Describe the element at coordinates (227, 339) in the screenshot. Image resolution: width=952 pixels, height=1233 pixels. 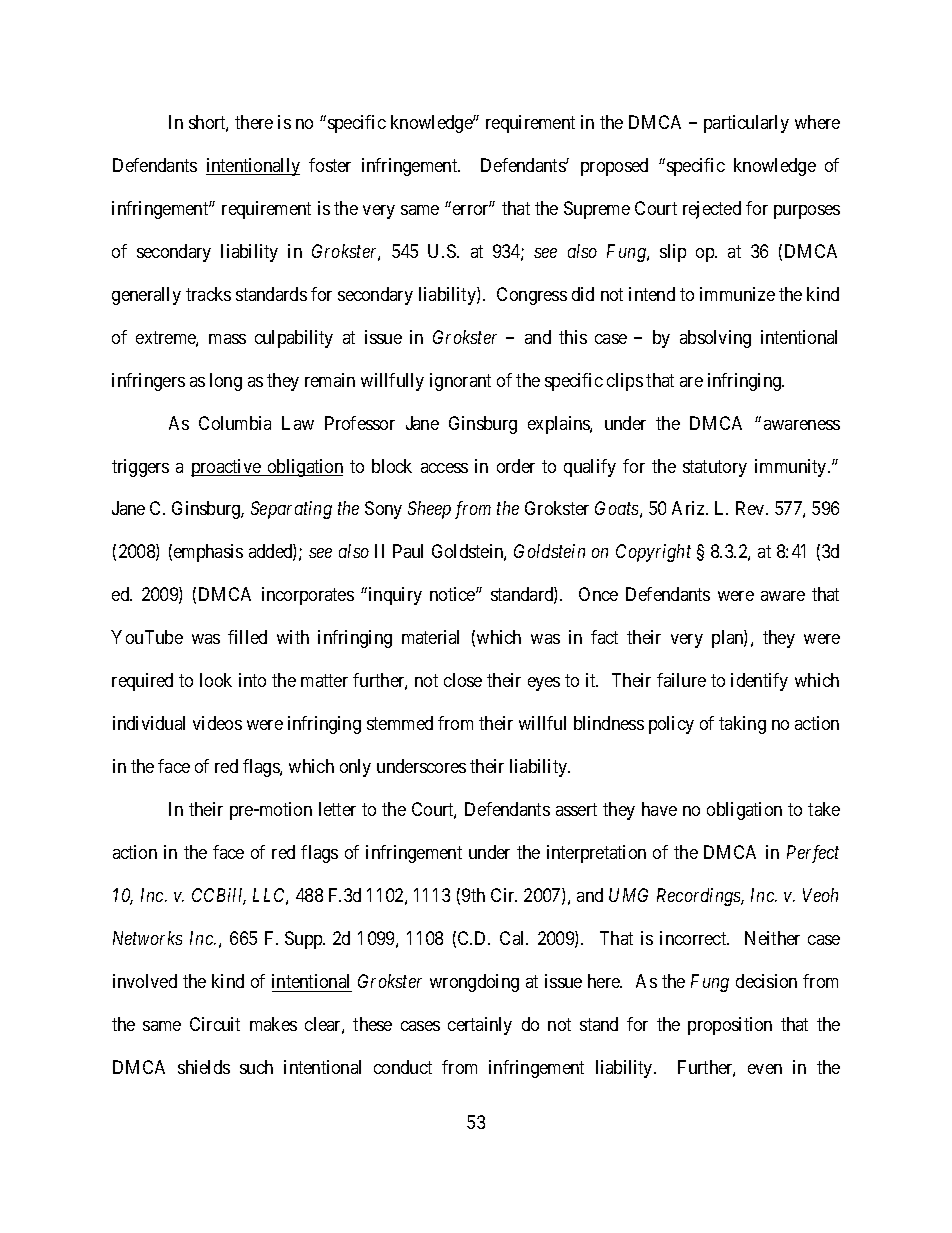
I see `mass` at that location.
